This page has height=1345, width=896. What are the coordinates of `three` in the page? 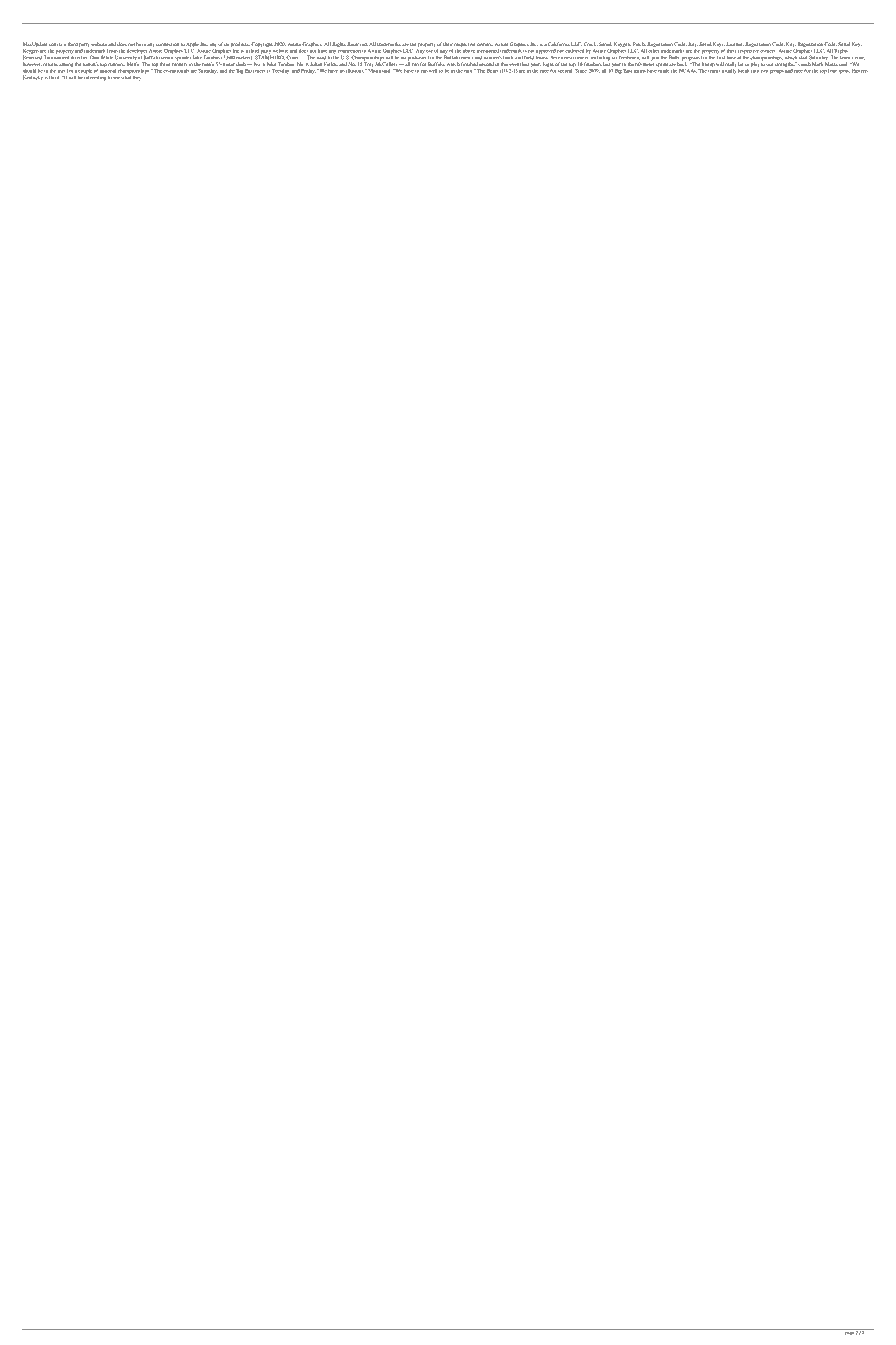 It's located at (164, 64).
